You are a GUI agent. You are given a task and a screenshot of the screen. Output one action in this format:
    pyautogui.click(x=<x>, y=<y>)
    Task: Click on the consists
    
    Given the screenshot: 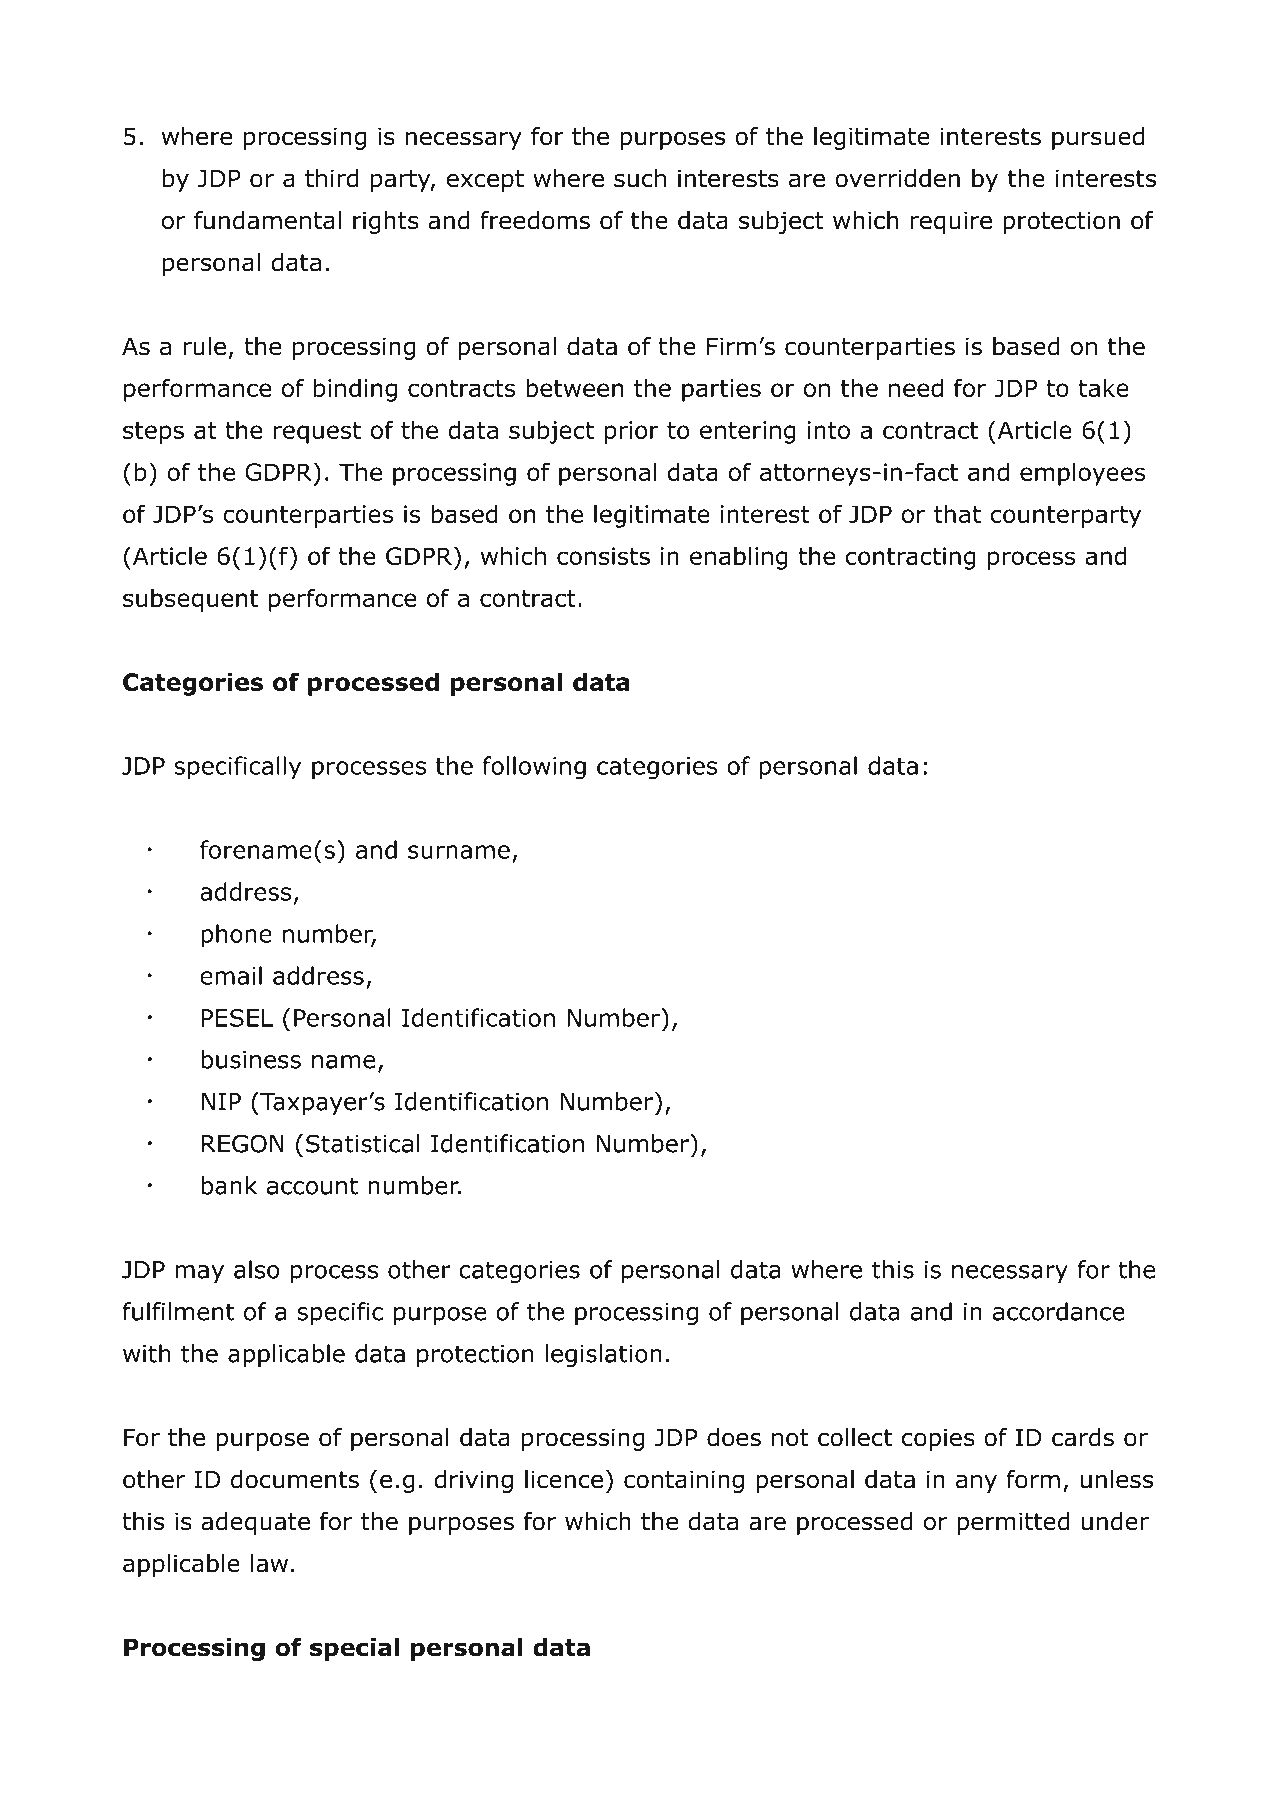 What is the action you would take?
    pyautogui.click(x=603, y=556)
